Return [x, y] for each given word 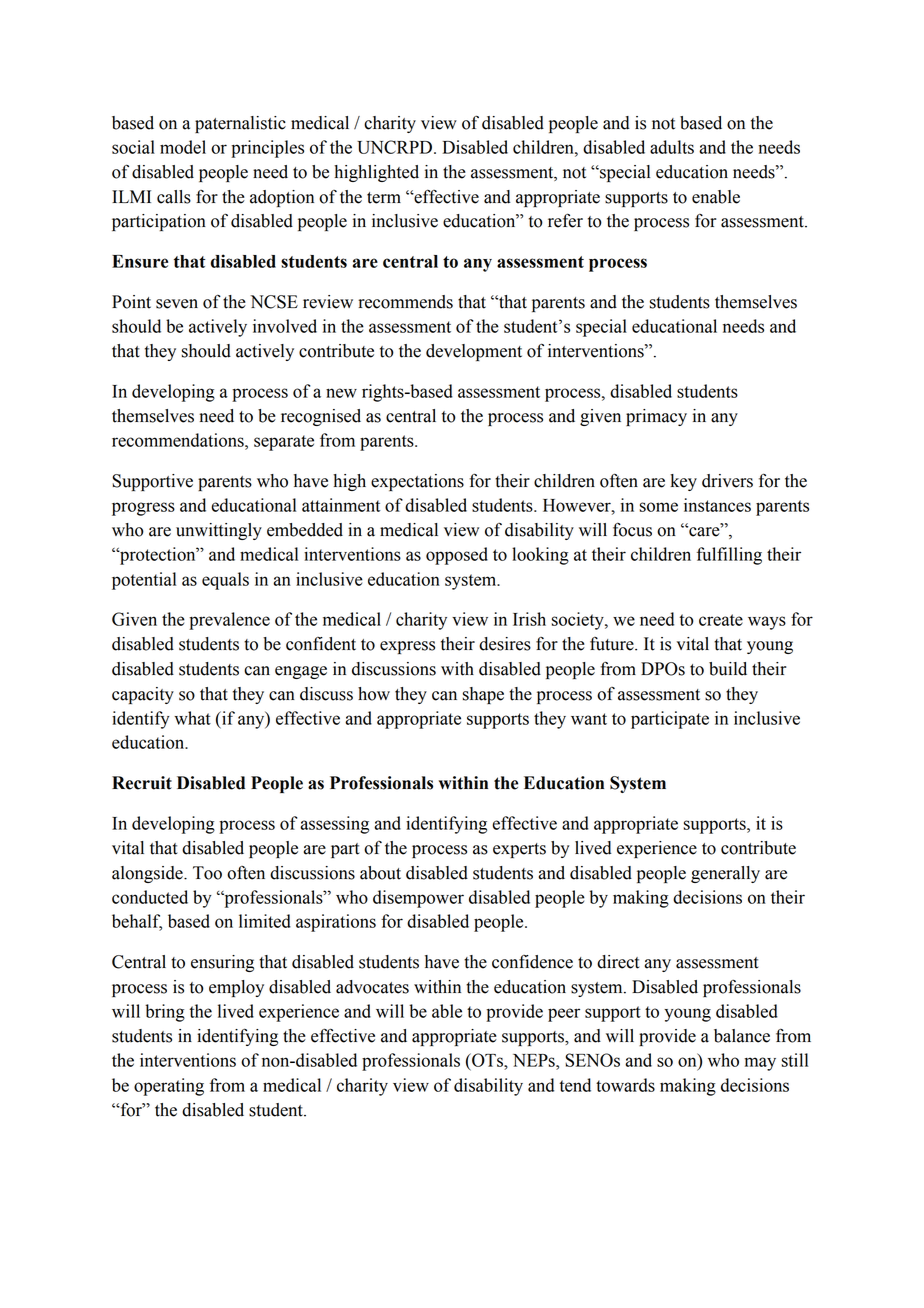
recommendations [179, 440]
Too [207, 873]
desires [505, 644]
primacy [656, 417]
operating [169, 1087]
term [384, 198]
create [721, 620]
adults [672, 147]
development [474, 352]
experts [519, 850]
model [183, 147]
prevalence [229, 621]
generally [725, 874]
